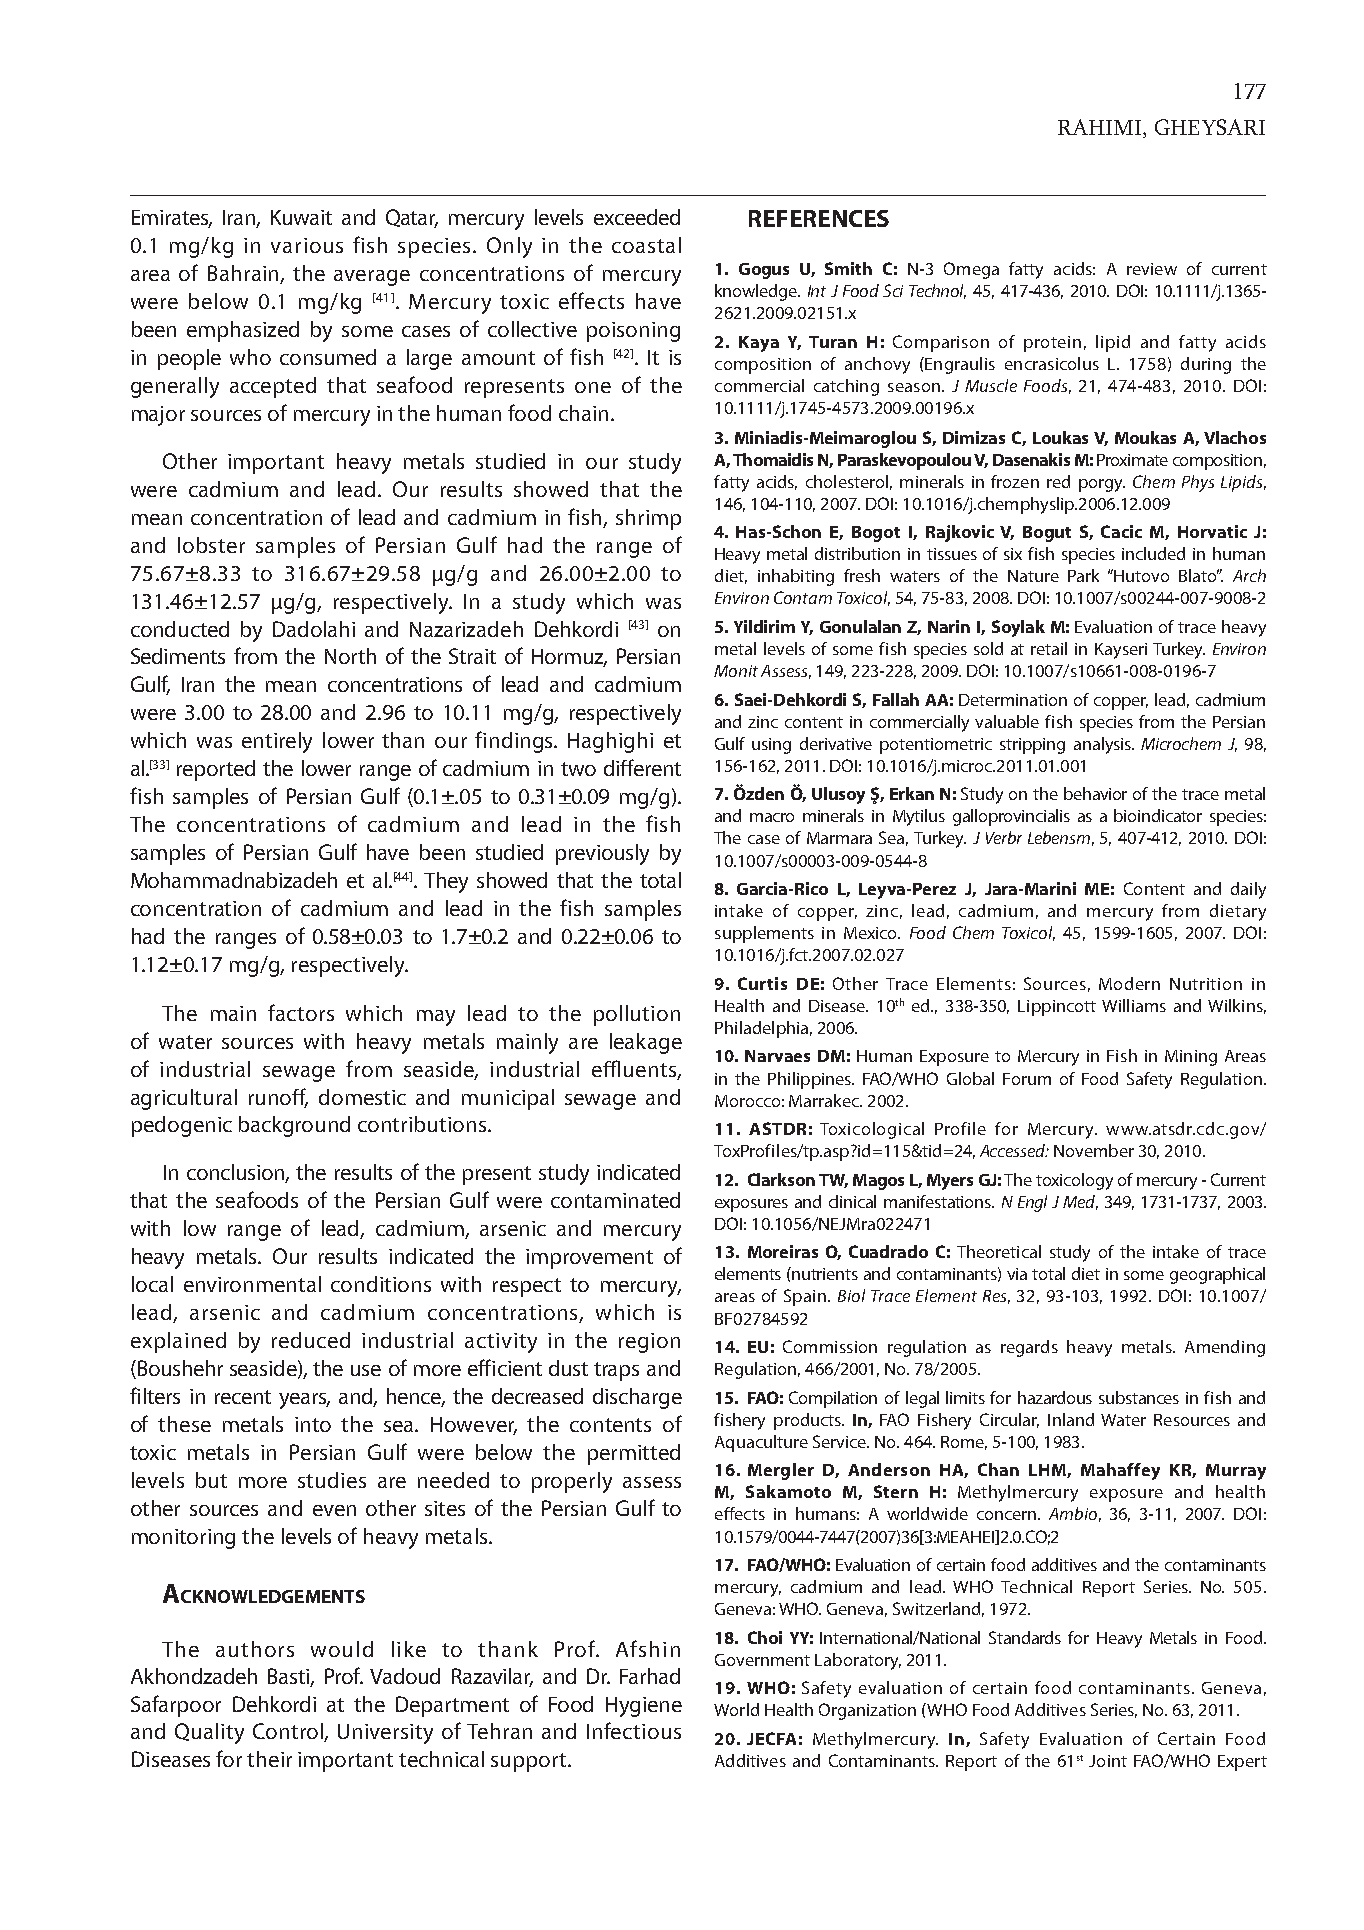  What do you see at coordinates (644, 1707) in the screenshot?
I see `Hygiene` at bounding box center [644, 1707].
